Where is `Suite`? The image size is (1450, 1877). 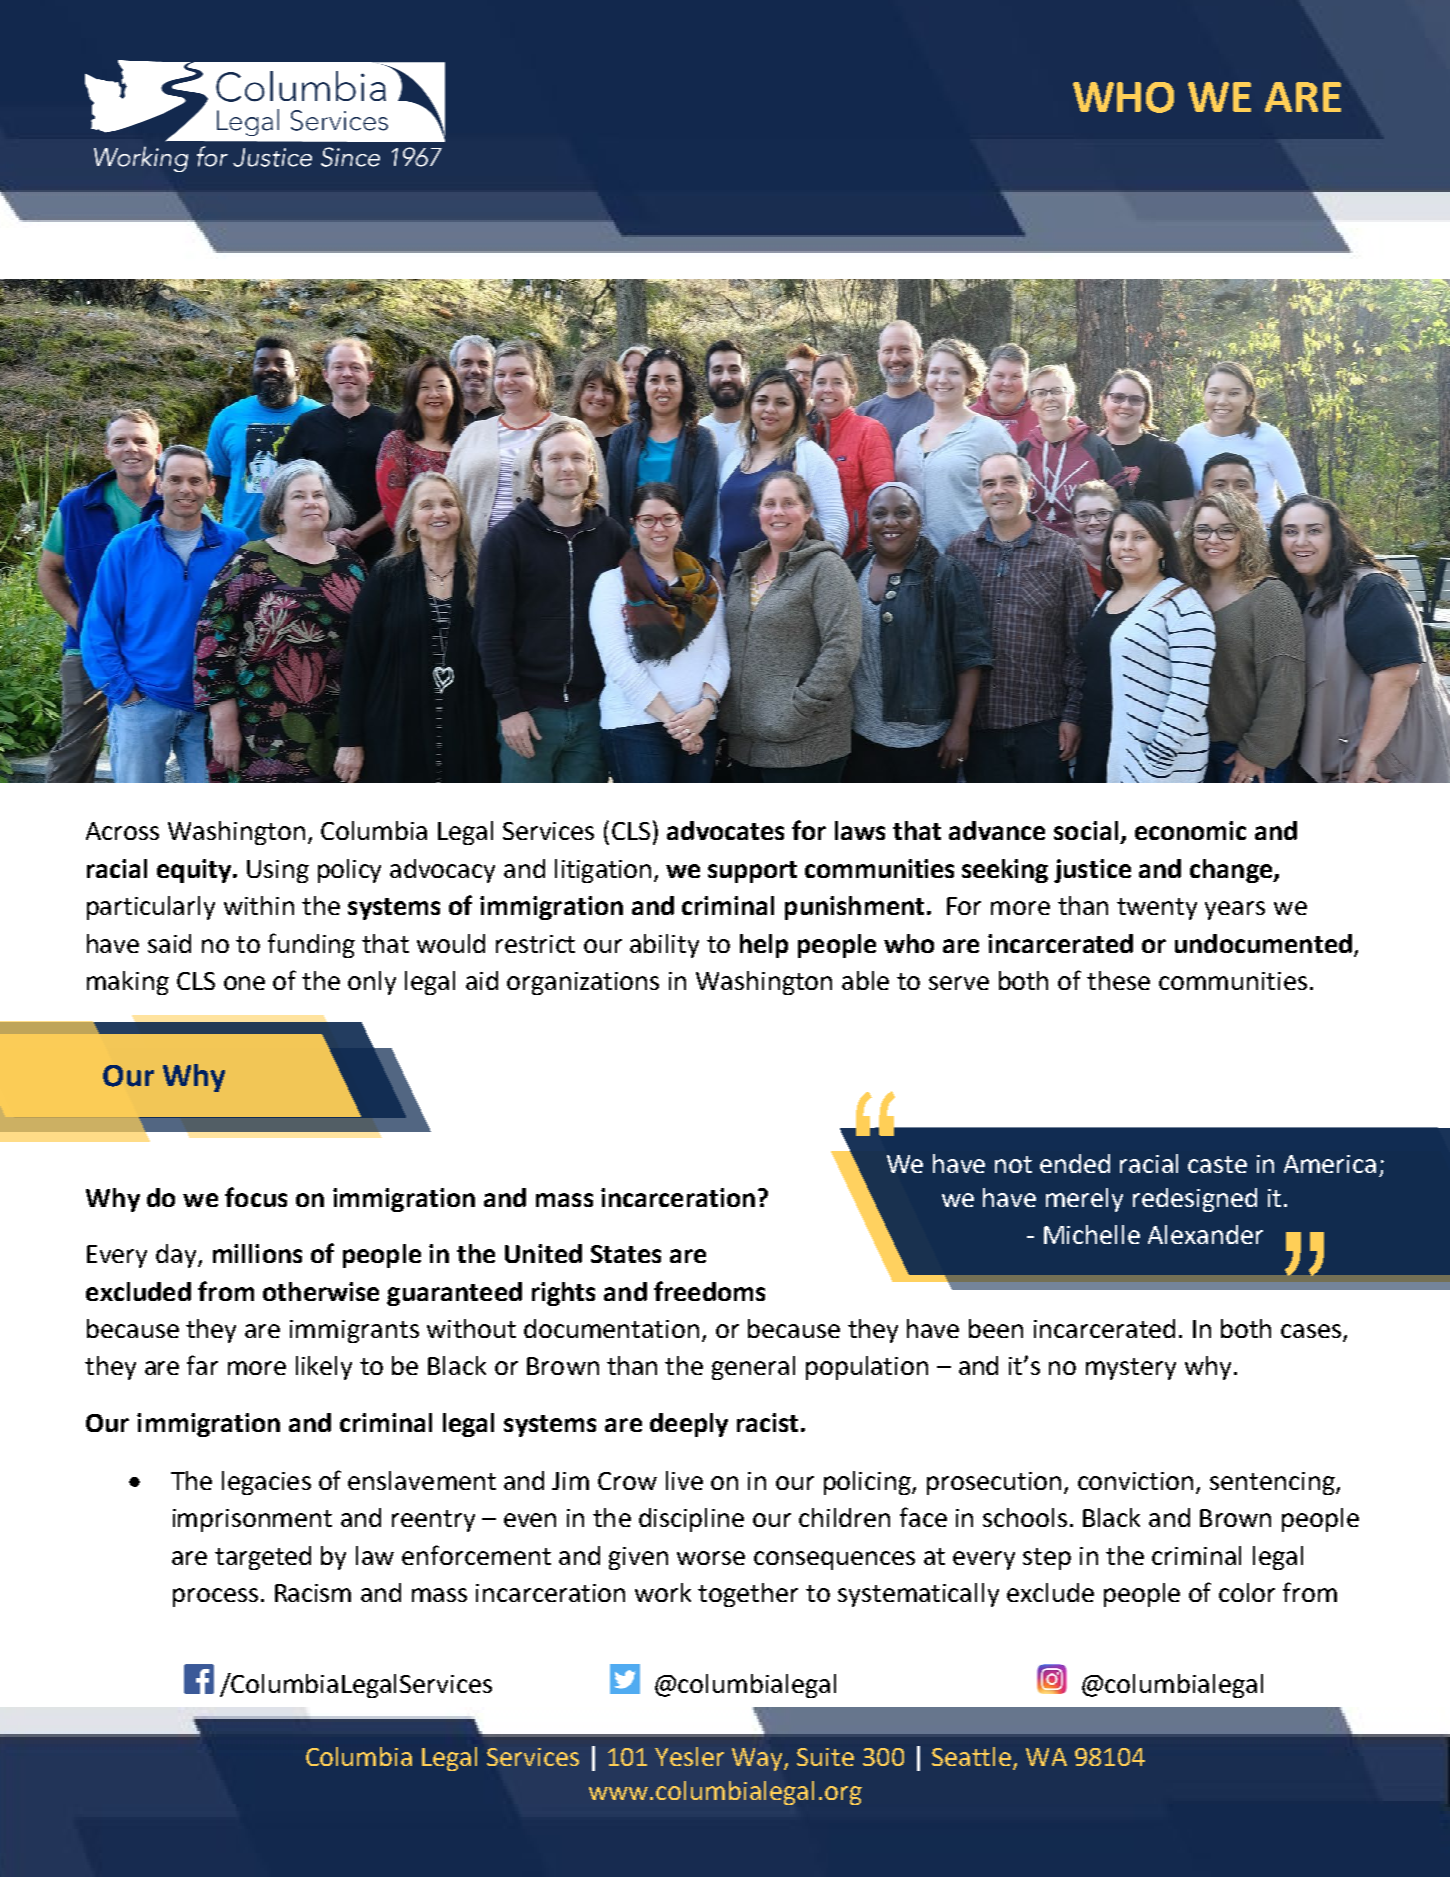 Suite is located at coordinates (825, 1757).
